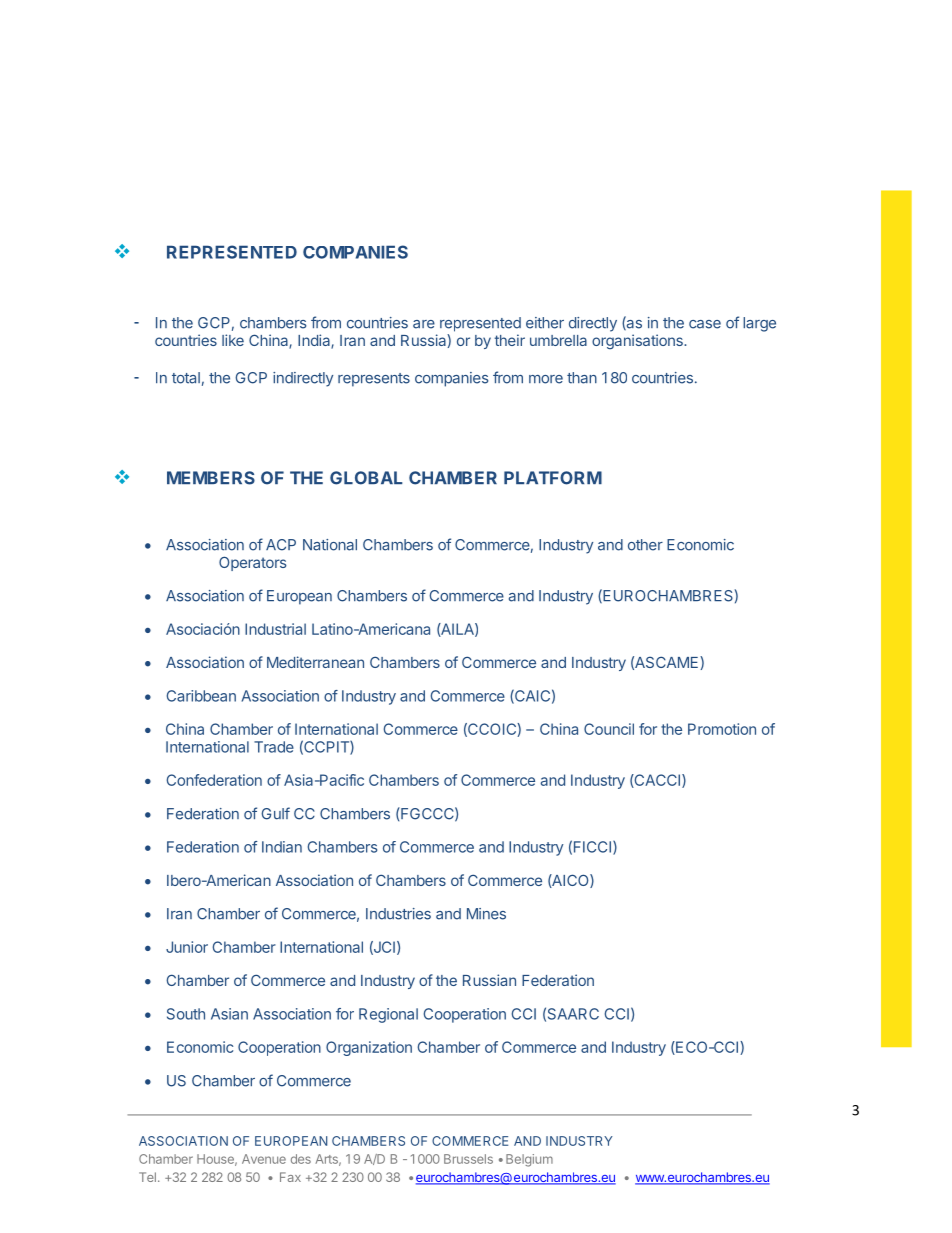 This document has height=1233, width=952. What do you see at coordinates (609, 729) in the document?
I see `Council` at bounding box center [609, 729].
